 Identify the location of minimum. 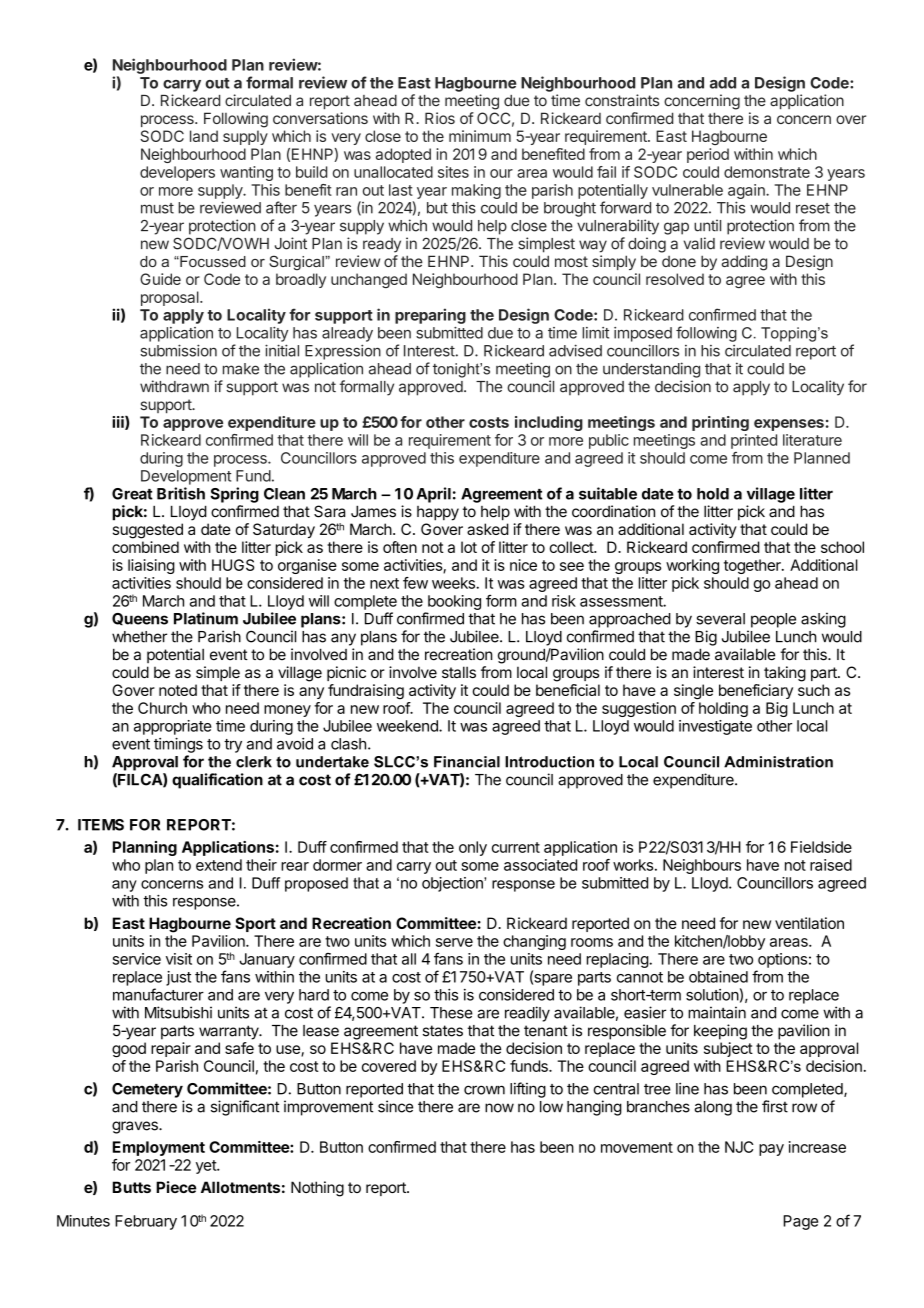
(480, 136).
